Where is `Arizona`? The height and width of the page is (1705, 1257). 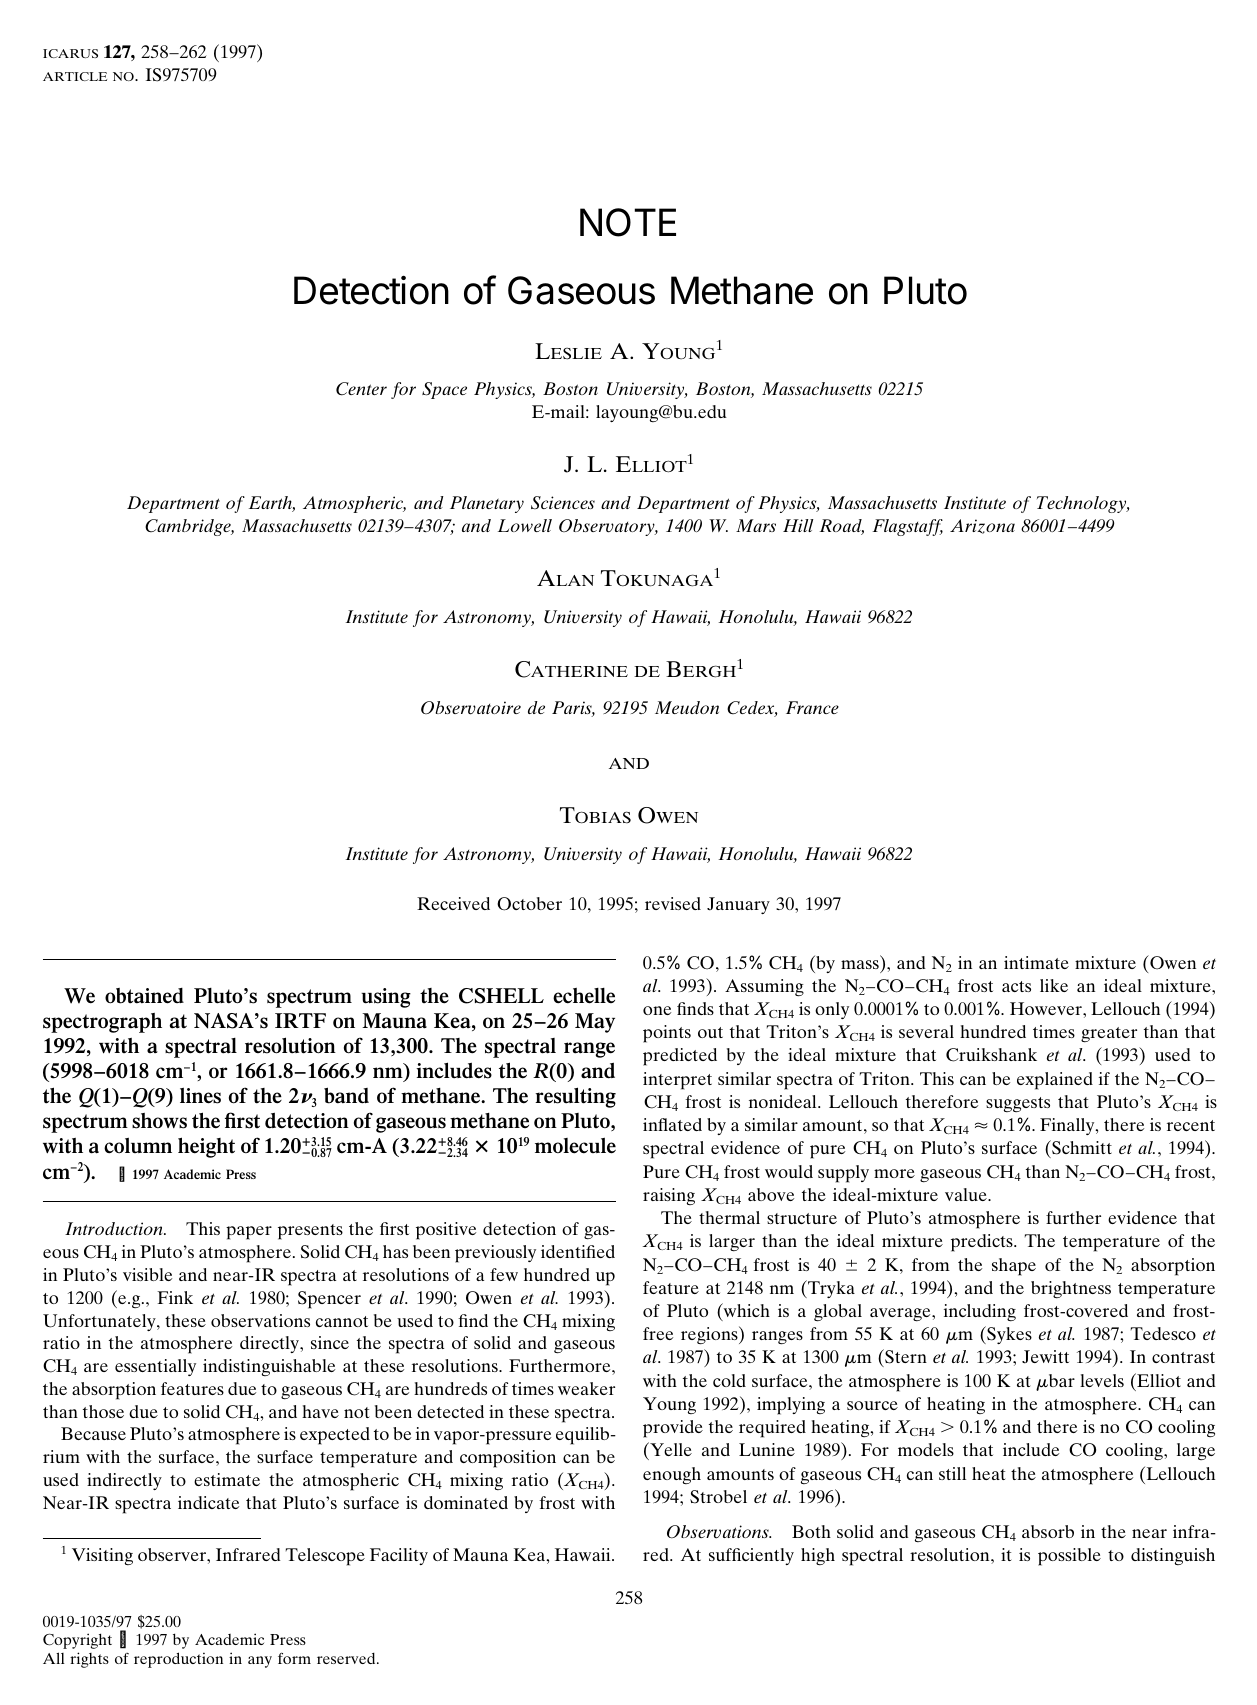
Arizona is located at coordinates (982, 526).
